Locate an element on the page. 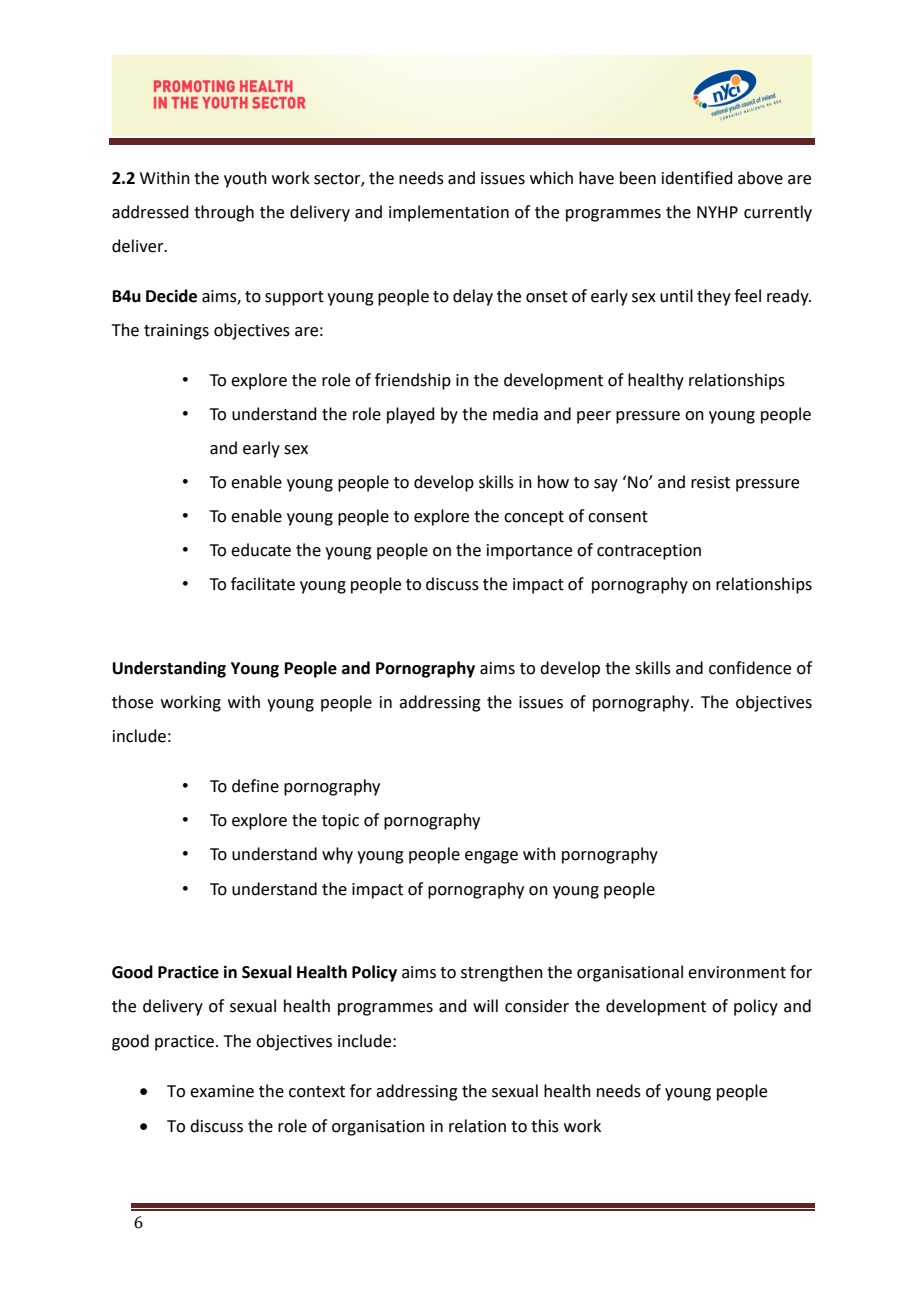 Image resolution: width=924 pixels, height=1308 pixels. implementation is located at coordinates (449, 213).
